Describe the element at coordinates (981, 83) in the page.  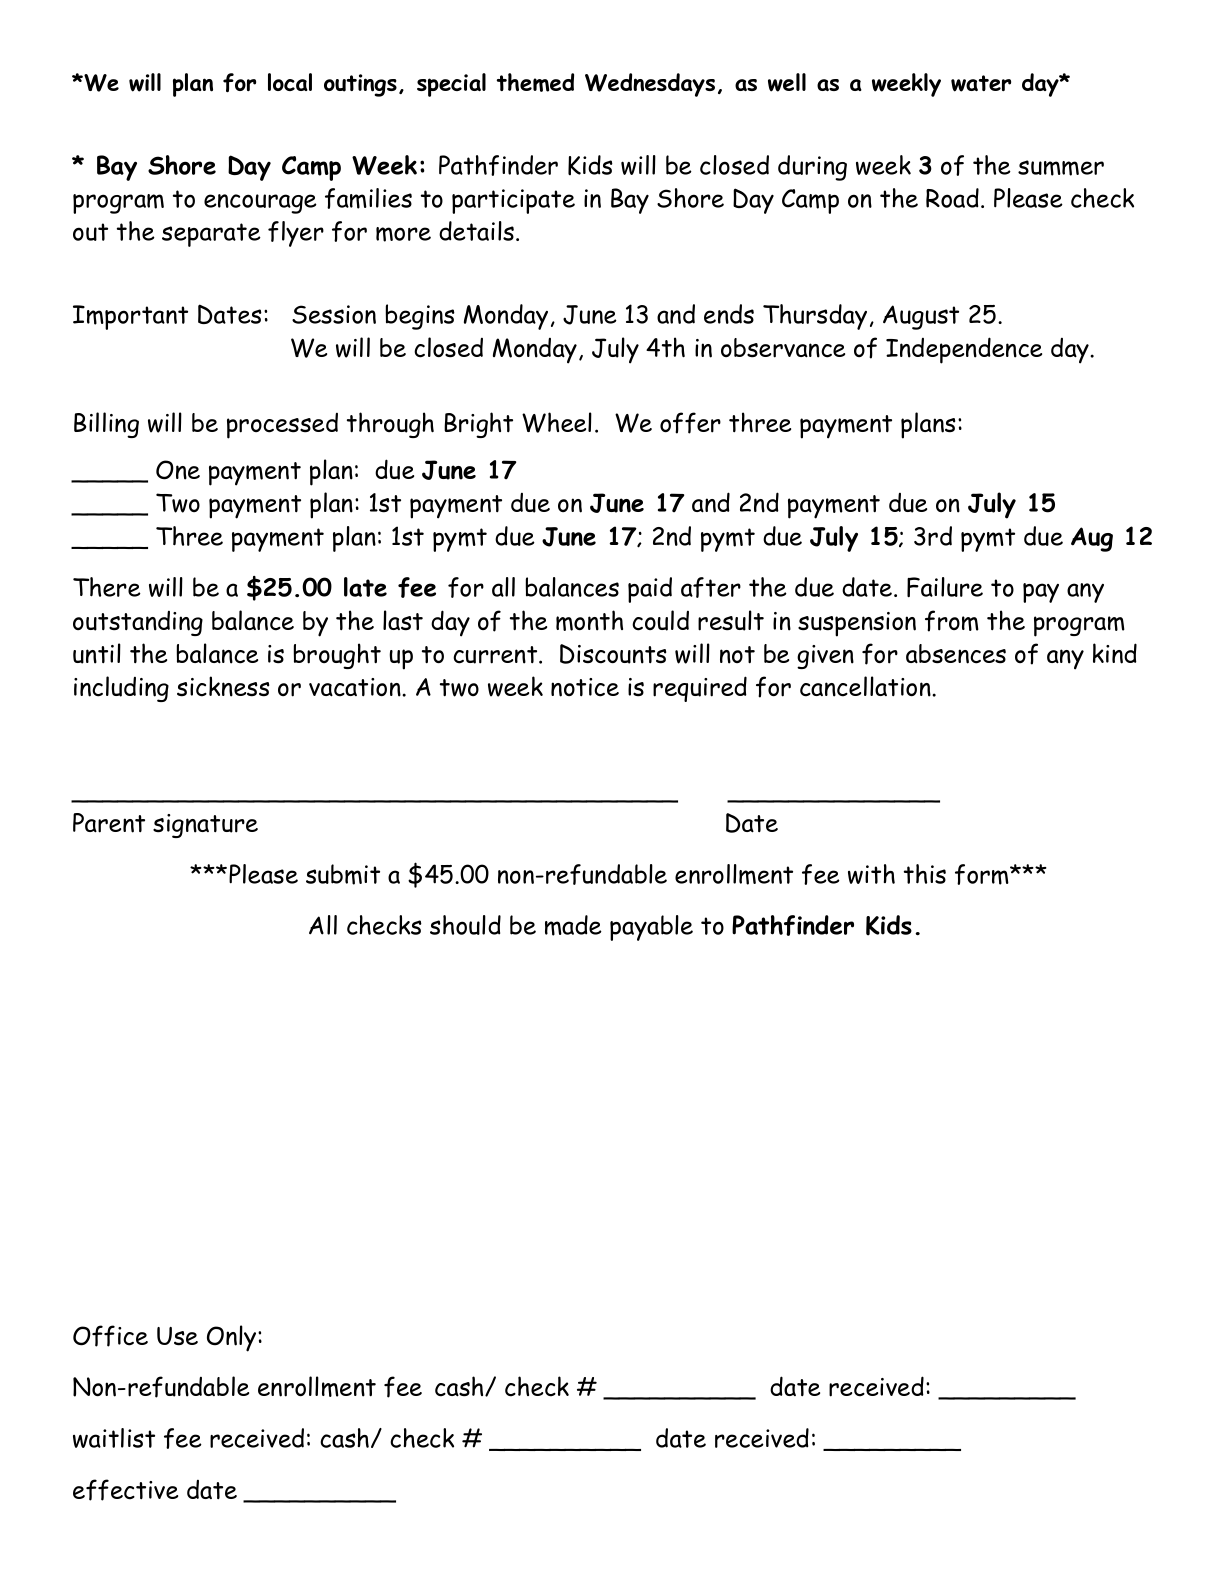
I see `water` at that location.
